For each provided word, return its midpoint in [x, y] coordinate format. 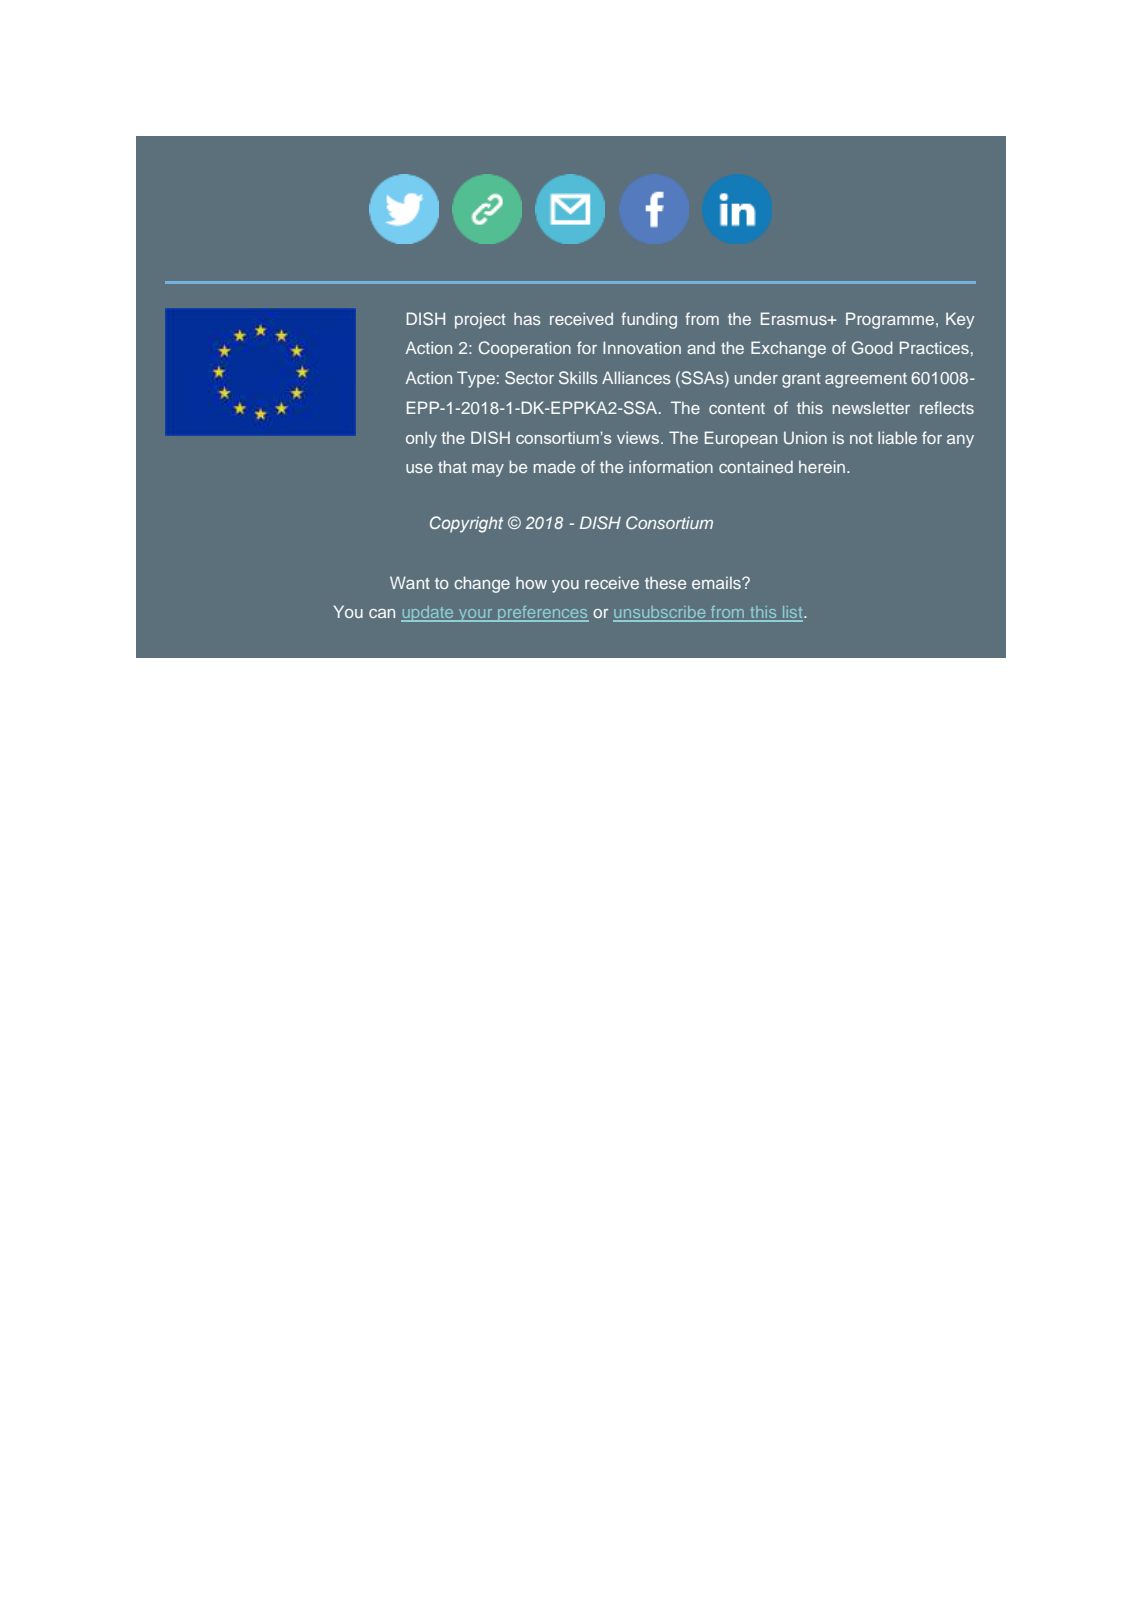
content [737, 408]
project [480, 321]
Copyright [466, 524]
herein [823, 466]
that [452, 466]
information [671, 466]
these [665, 582]
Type [476, 379]
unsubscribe [660, 613]
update [428, 614]
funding [649, 320]
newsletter [871, 408]
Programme [891, 320]
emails [717, 583]
